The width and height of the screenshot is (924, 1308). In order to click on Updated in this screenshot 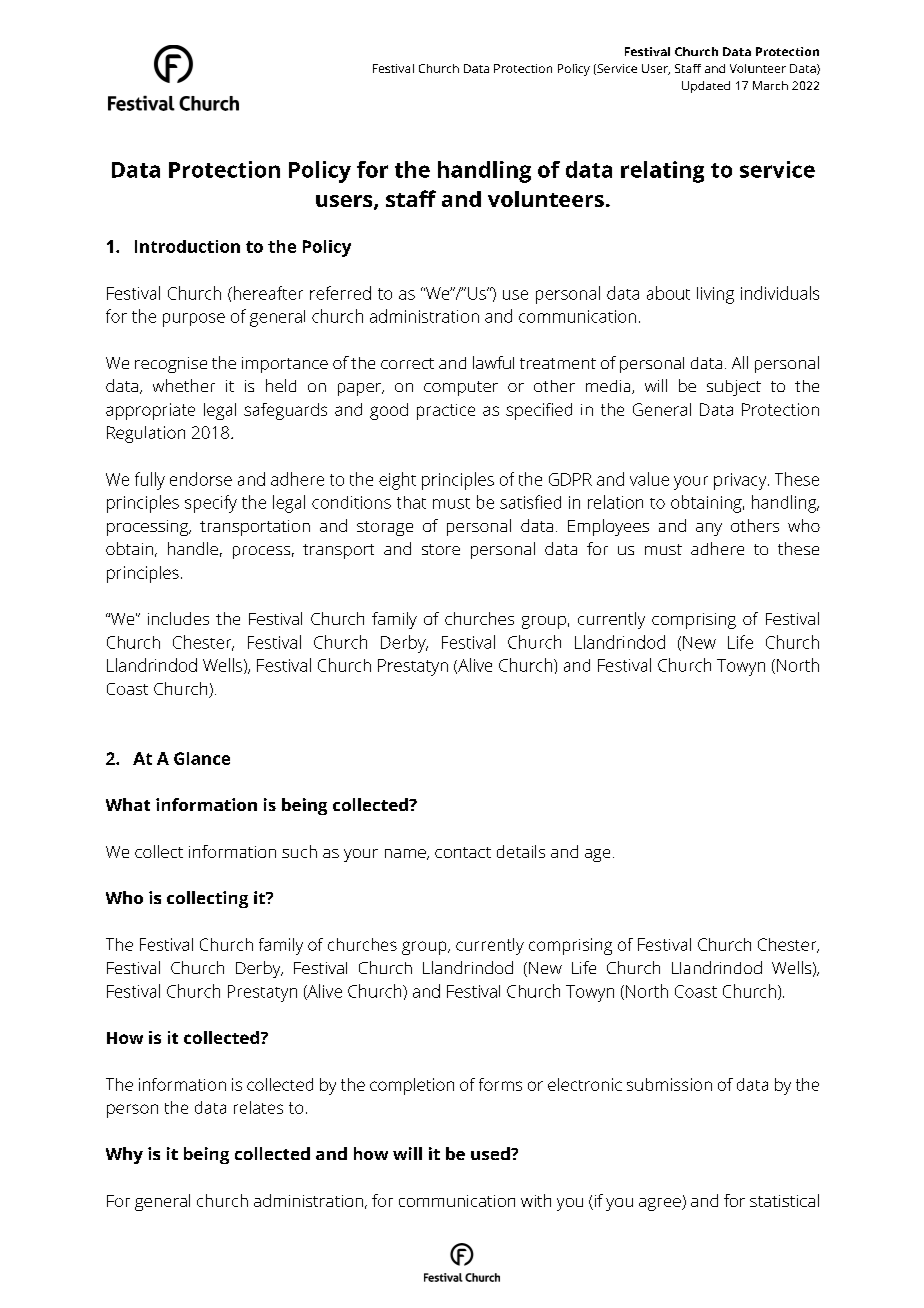, I will do `click(706, 87)`.
